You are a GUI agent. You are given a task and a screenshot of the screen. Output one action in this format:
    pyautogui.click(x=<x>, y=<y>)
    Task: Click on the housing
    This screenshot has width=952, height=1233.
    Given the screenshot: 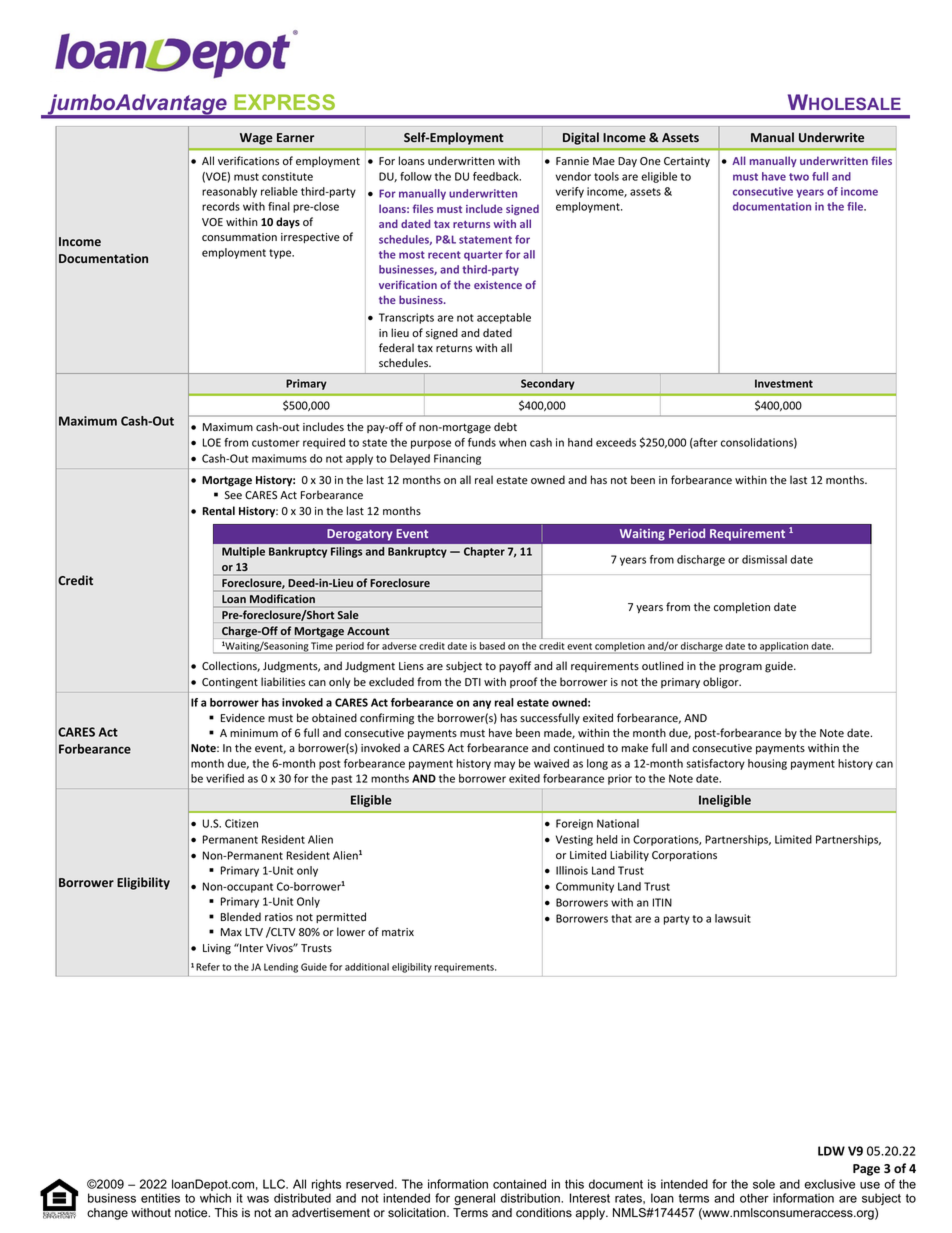 What is the action you would take?
    pyautogui.click(x=767, y=764)
